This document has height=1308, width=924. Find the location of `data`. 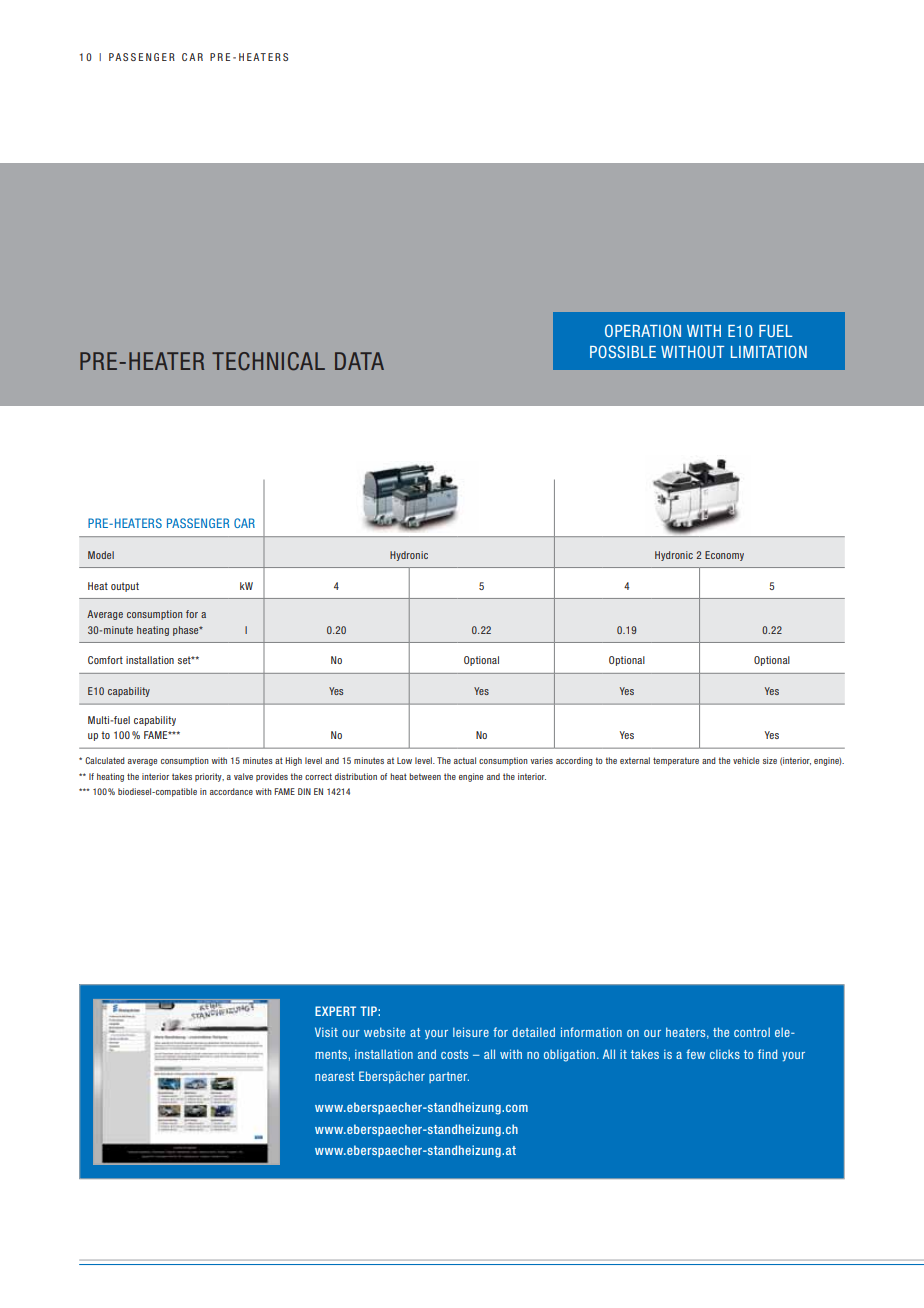

data is located at coordinates (359, 361).
